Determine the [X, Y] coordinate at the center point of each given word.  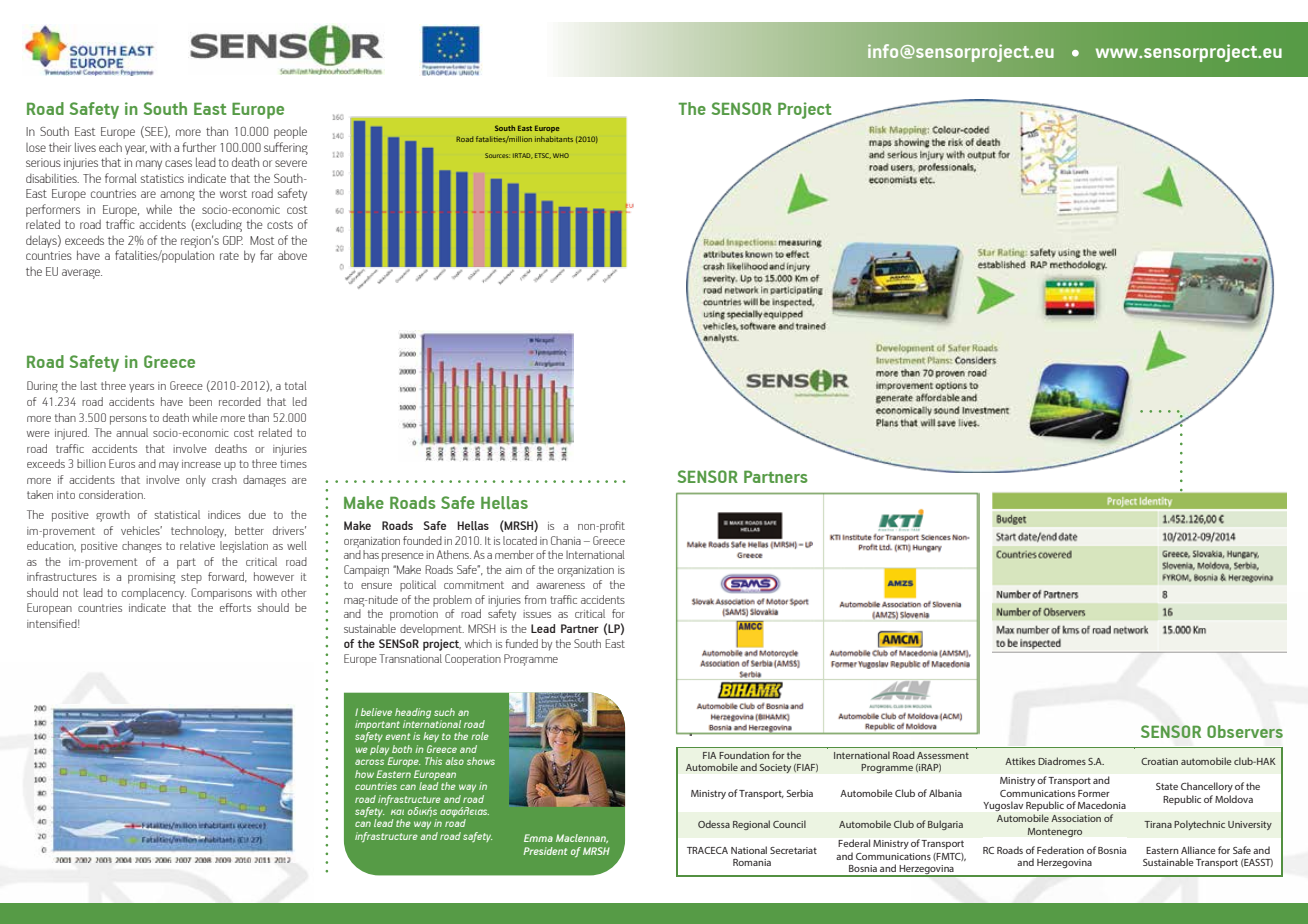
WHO [561, 155]
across [369, 762]
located [520, 540]
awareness [560, 586]
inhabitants [554, 139]
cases [178, 163]
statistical [177, 514]
